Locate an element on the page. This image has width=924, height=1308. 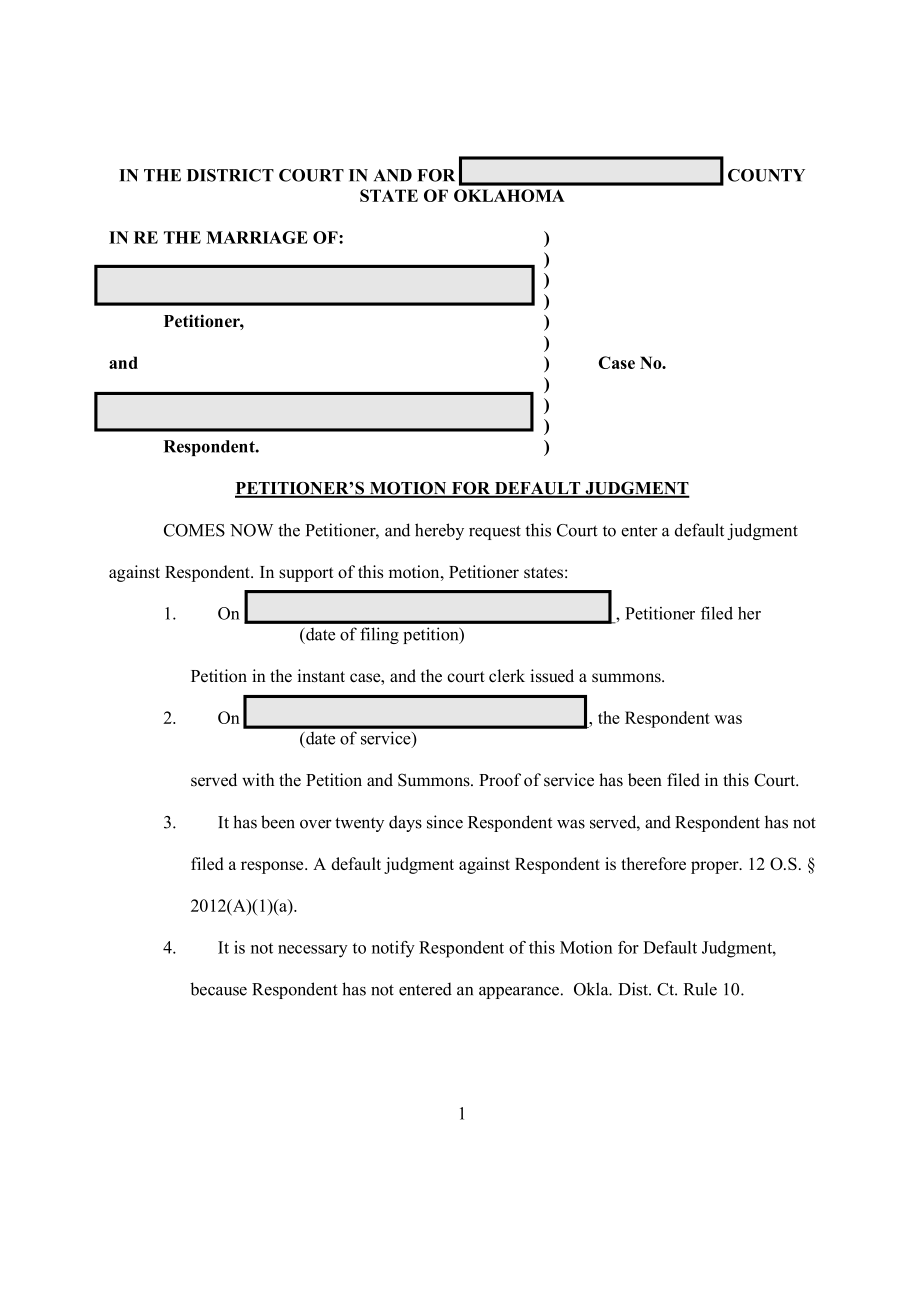
clerk is located at coordinates (507, 675).
